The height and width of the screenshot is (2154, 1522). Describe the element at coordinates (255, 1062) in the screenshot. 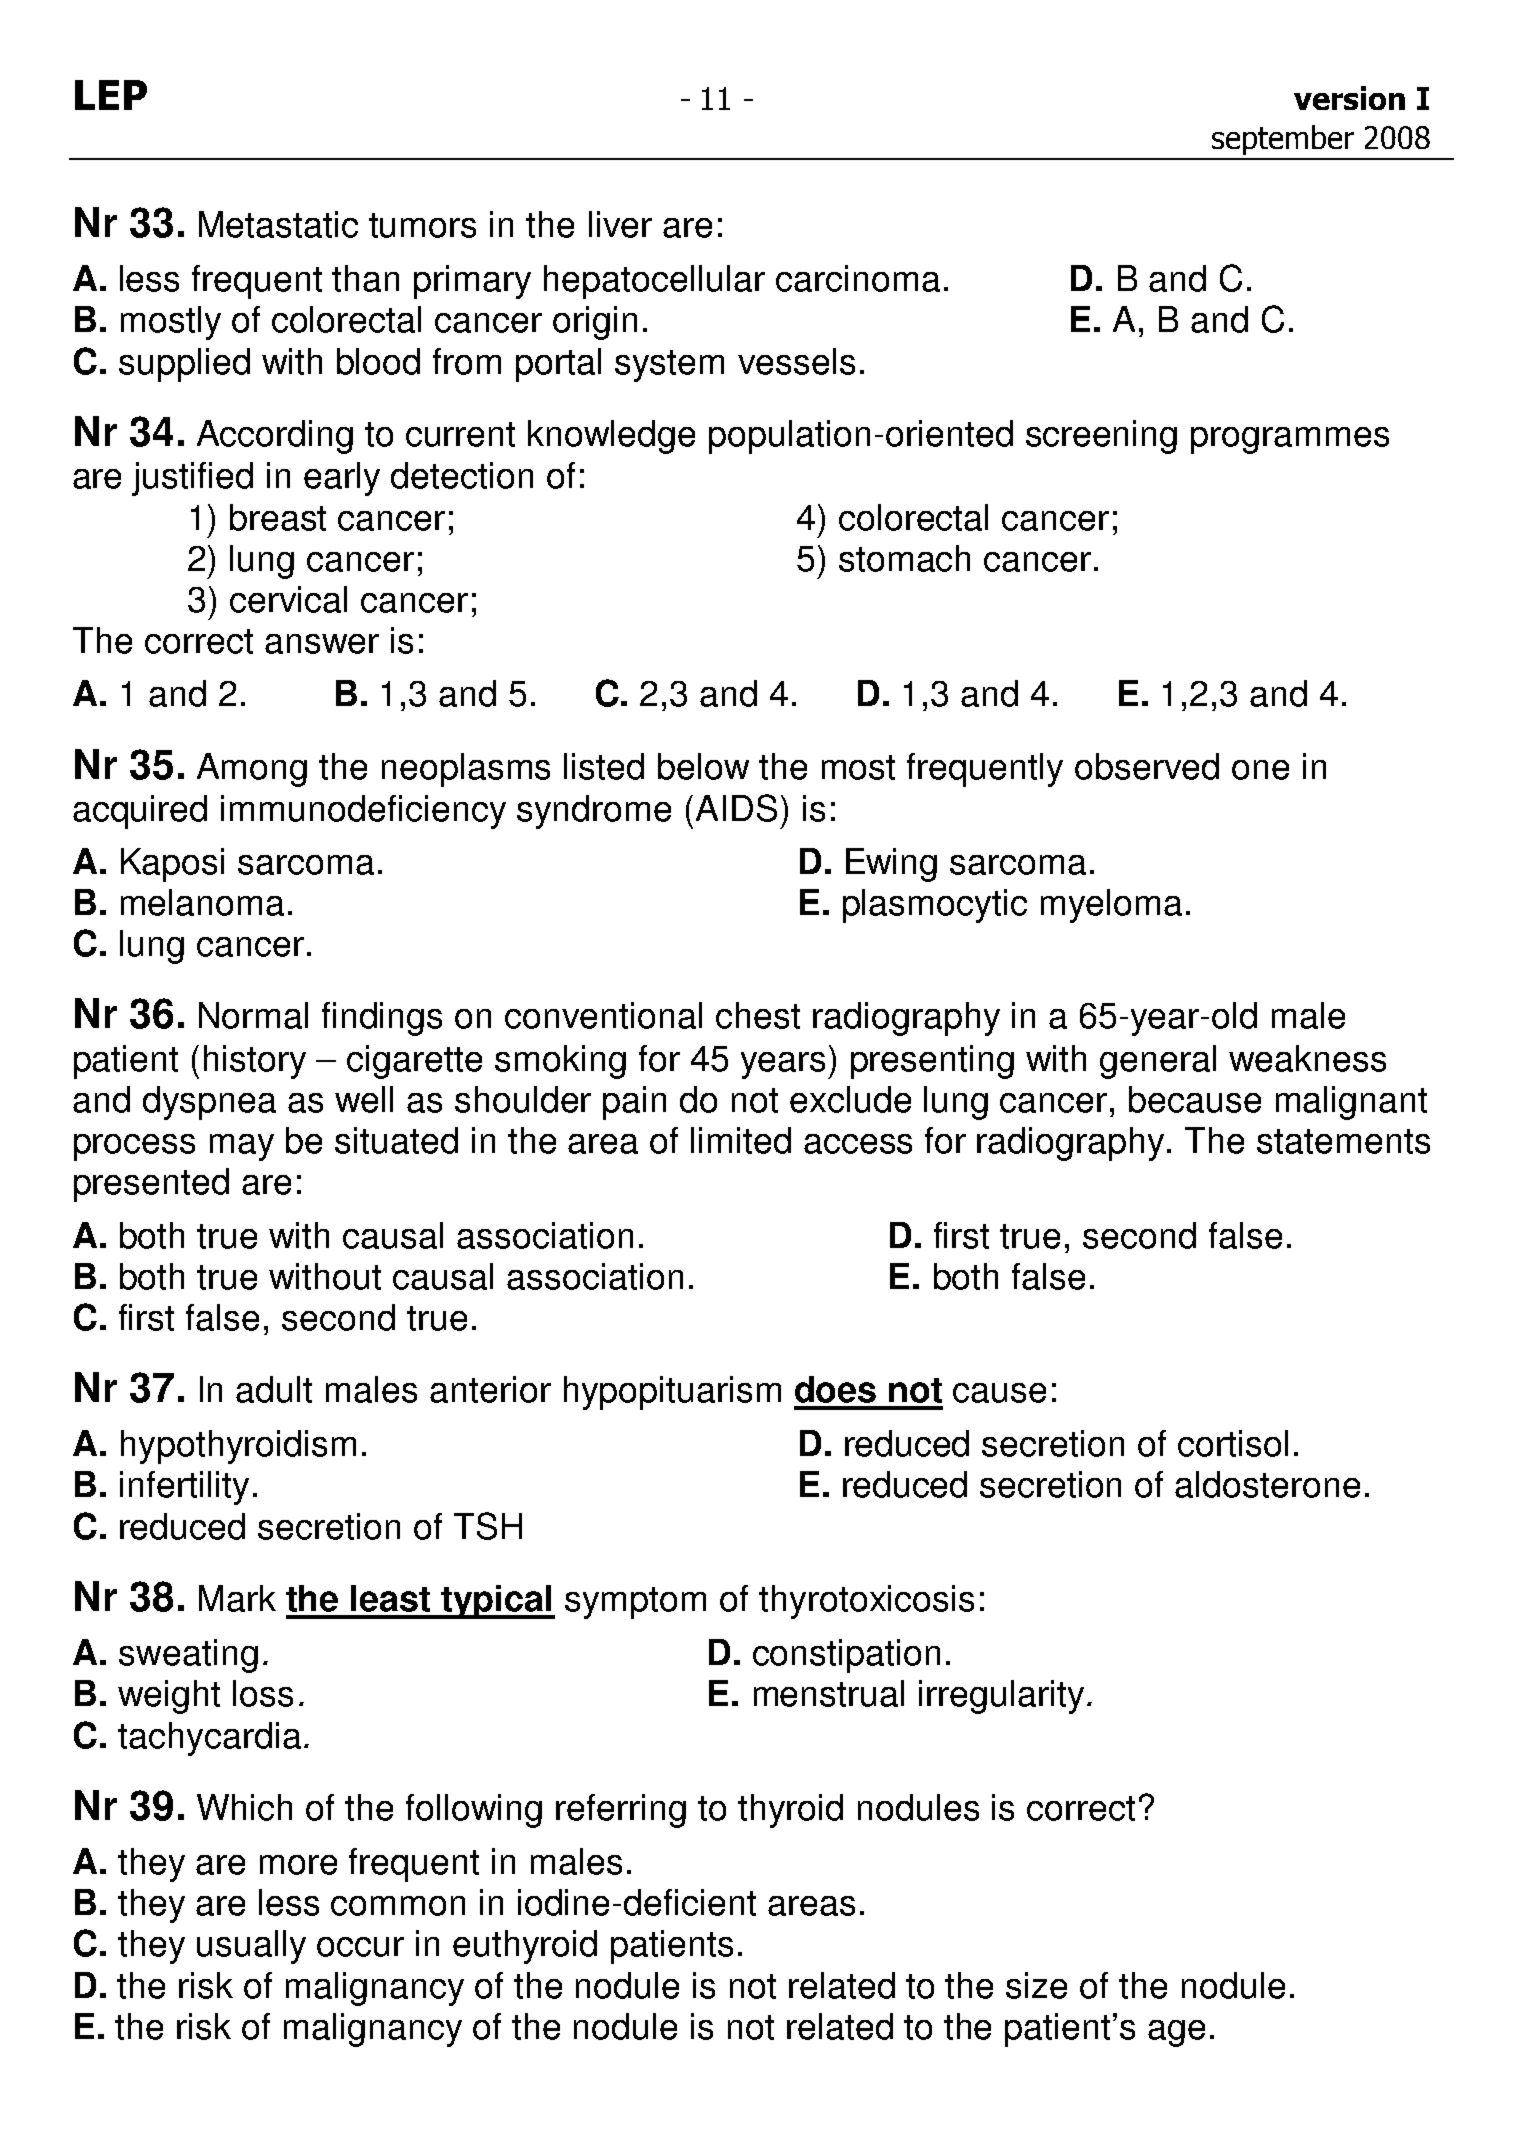

I see `history` at that location.
